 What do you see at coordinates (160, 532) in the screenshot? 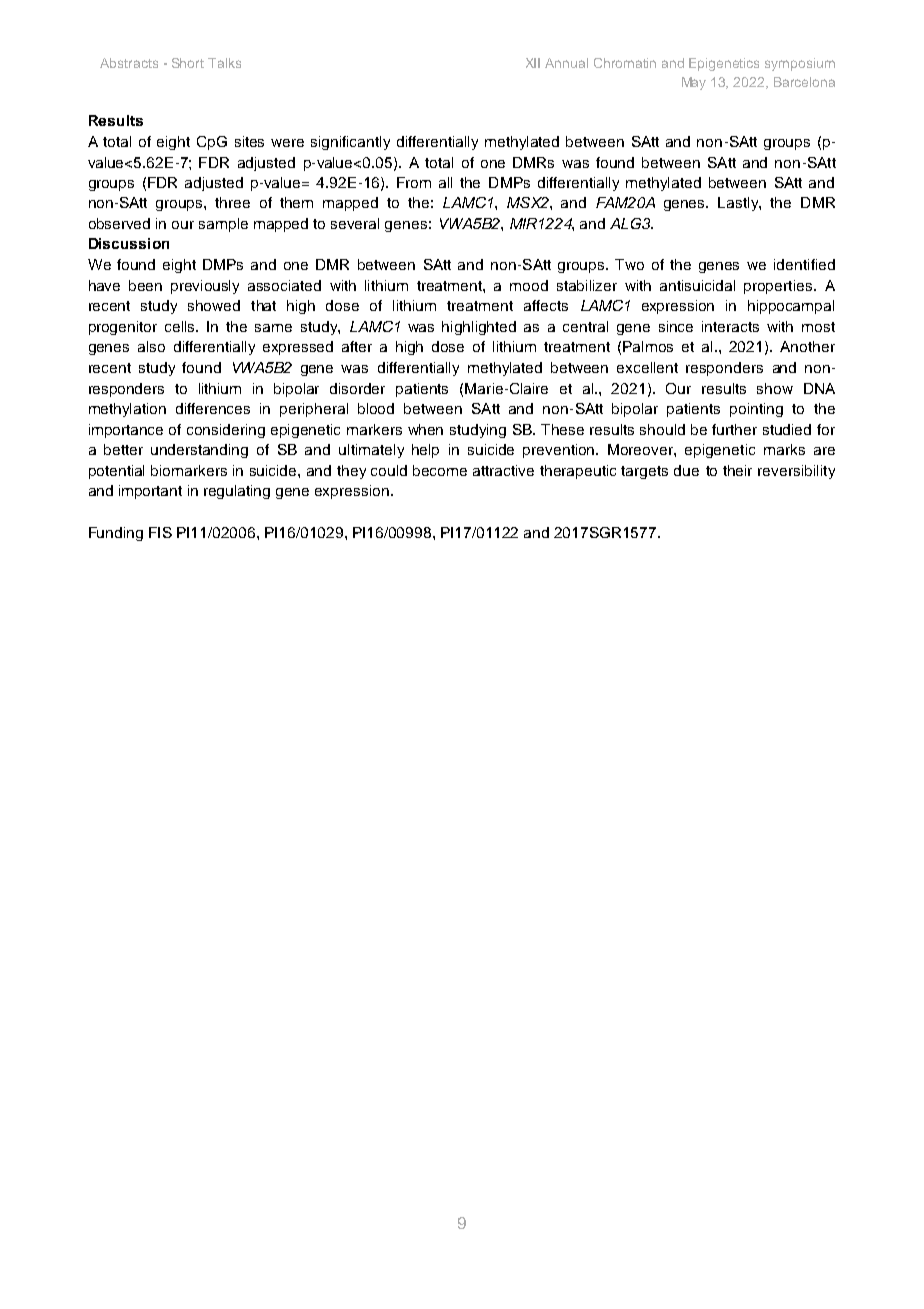
I see `FIS` at bounding box center [160, 532].
